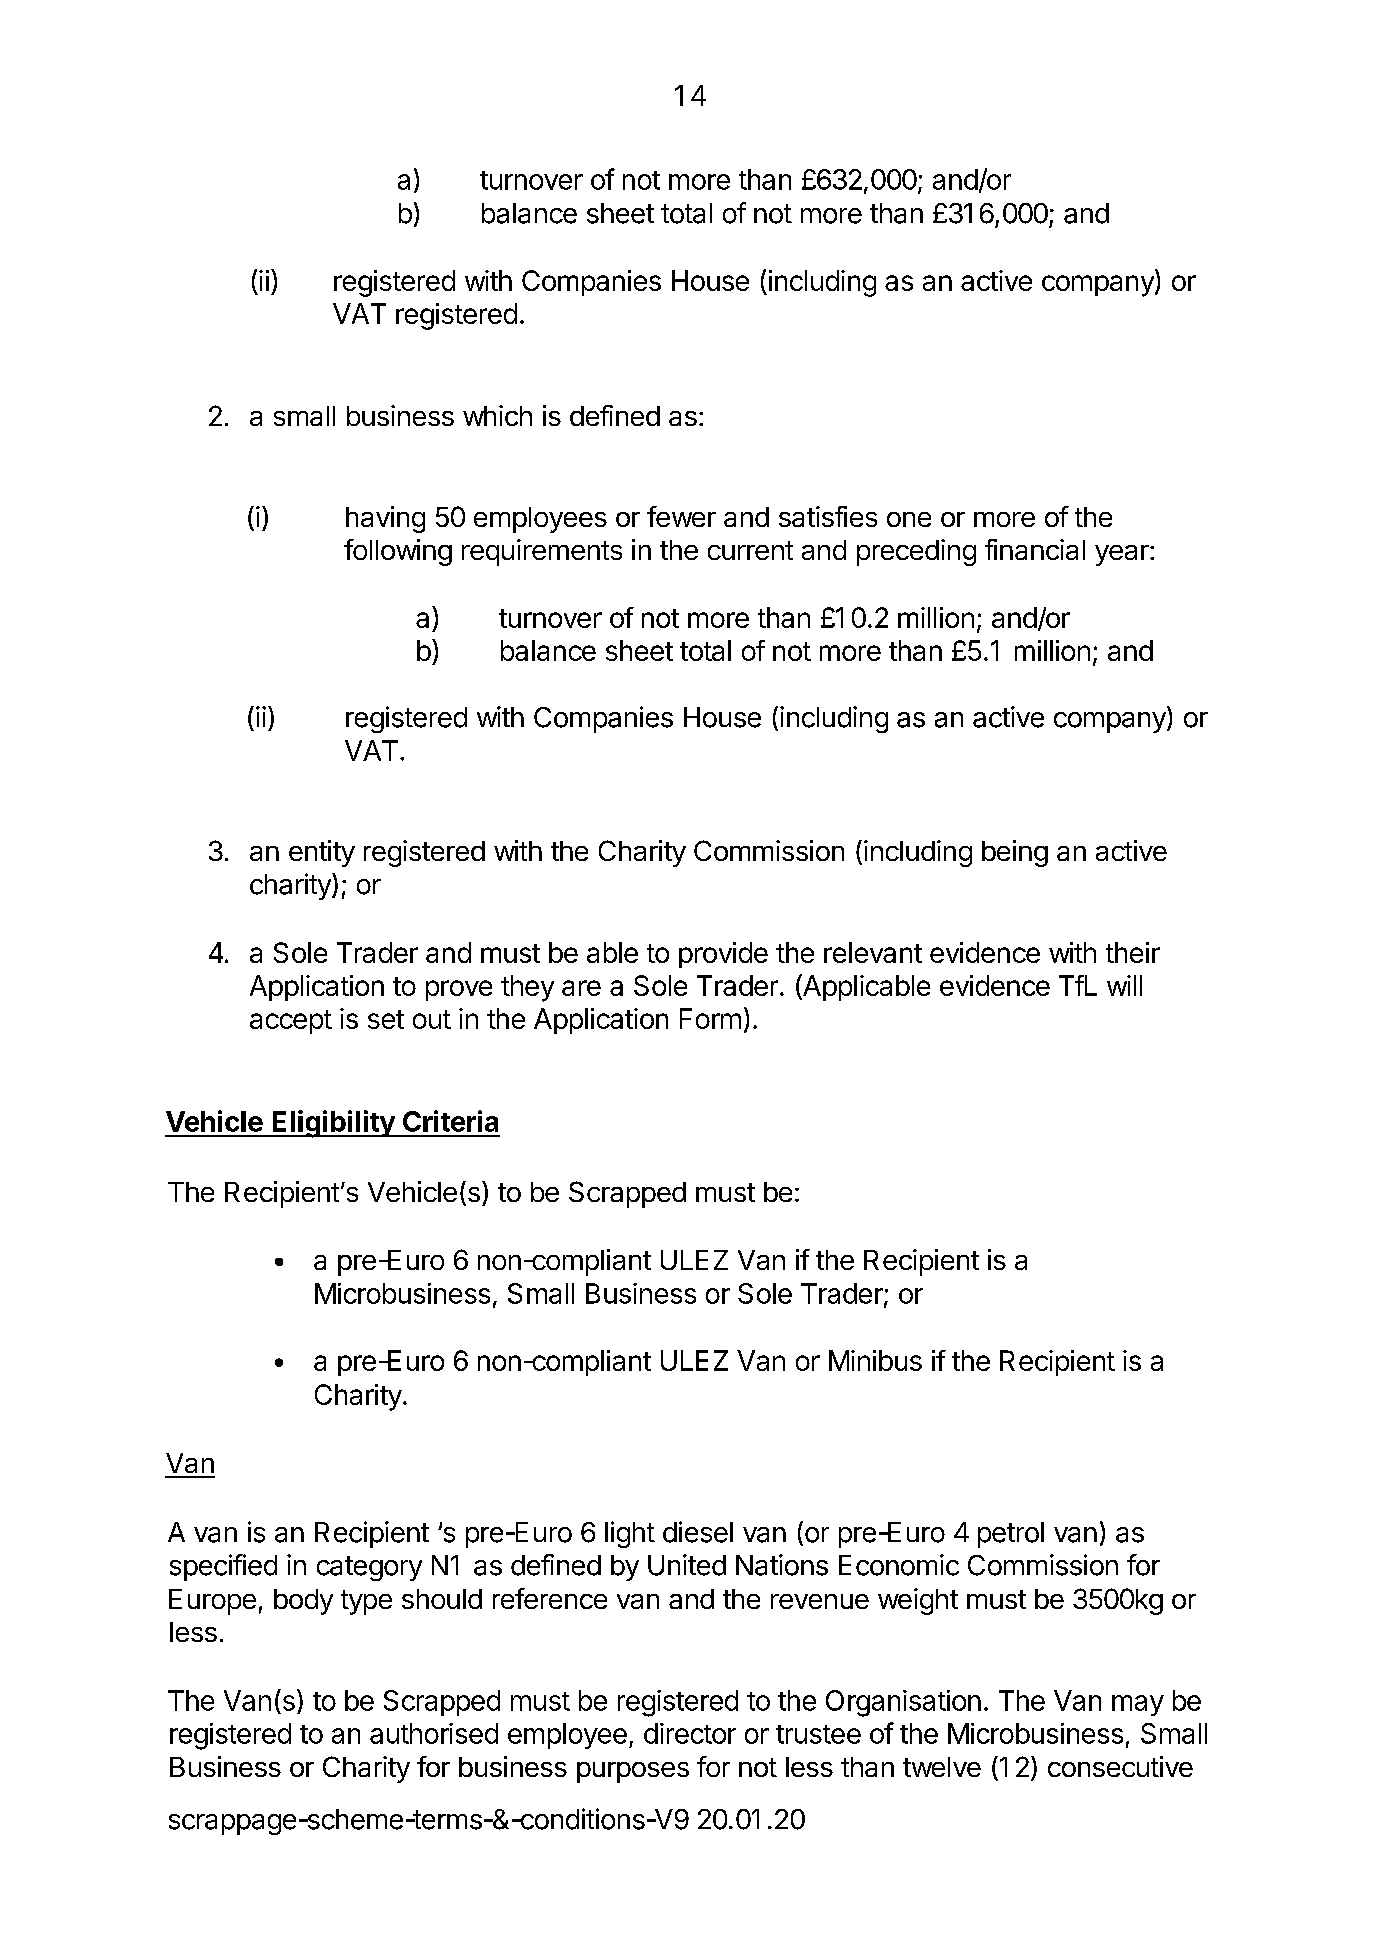 Image resolution: width=1380 pixels, height=1952 pixels. What do you see at coordinates (1035, 549) in the screenshot?
I see `financial` at bounding box center [1035, 549].
